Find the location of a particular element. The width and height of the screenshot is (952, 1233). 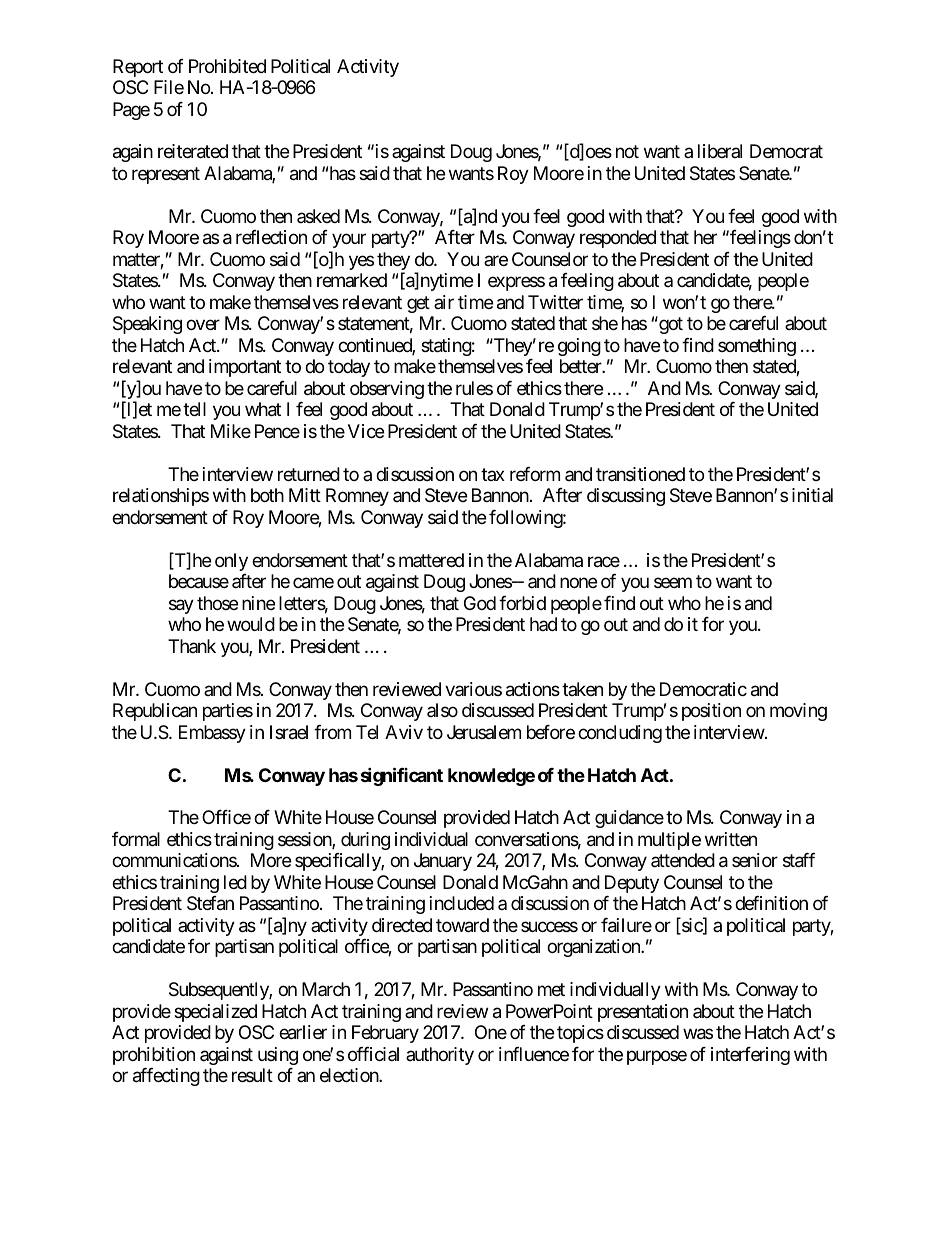

seem is located at coordinates (673, 583).
